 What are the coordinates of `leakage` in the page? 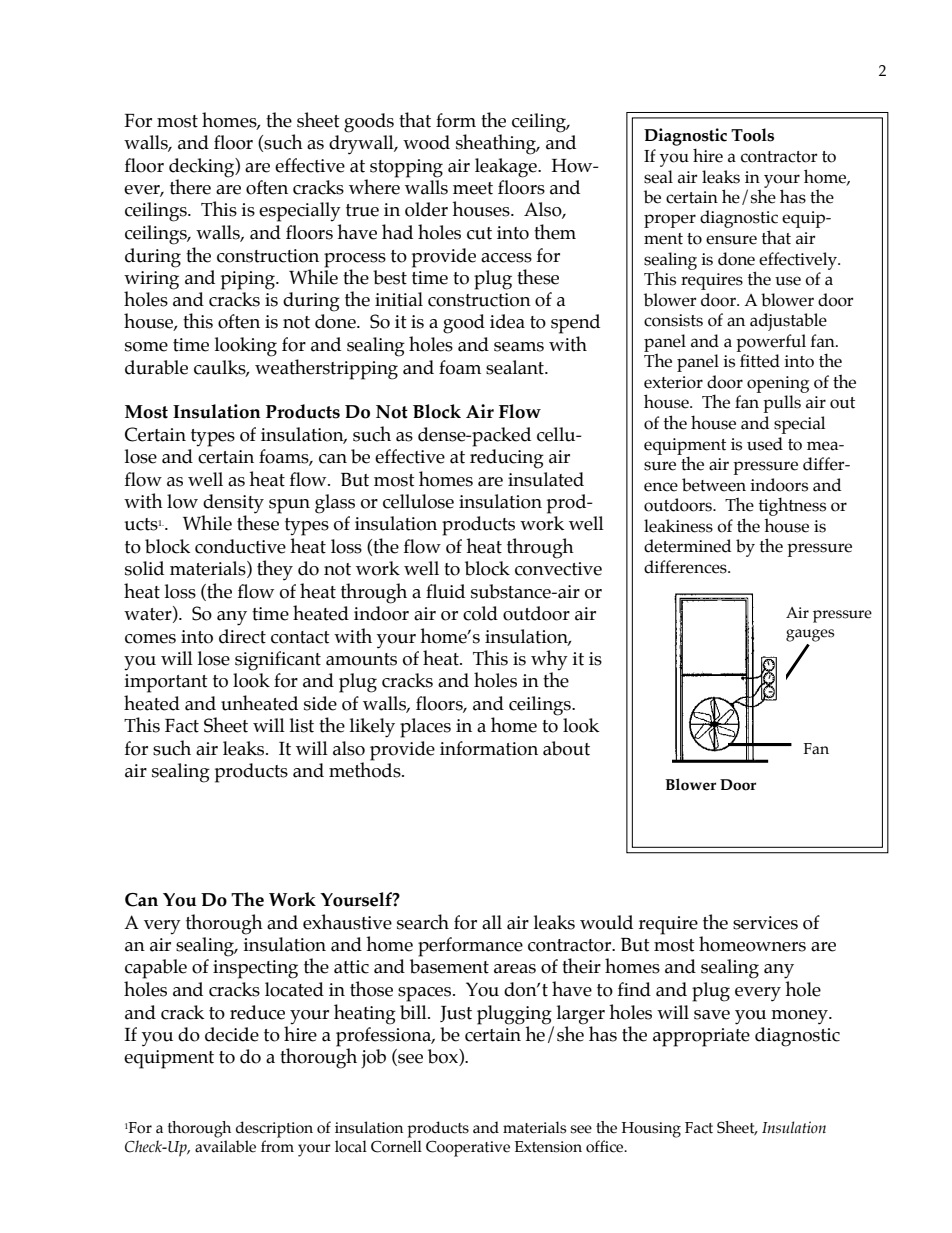 It's located at (507, 168).
